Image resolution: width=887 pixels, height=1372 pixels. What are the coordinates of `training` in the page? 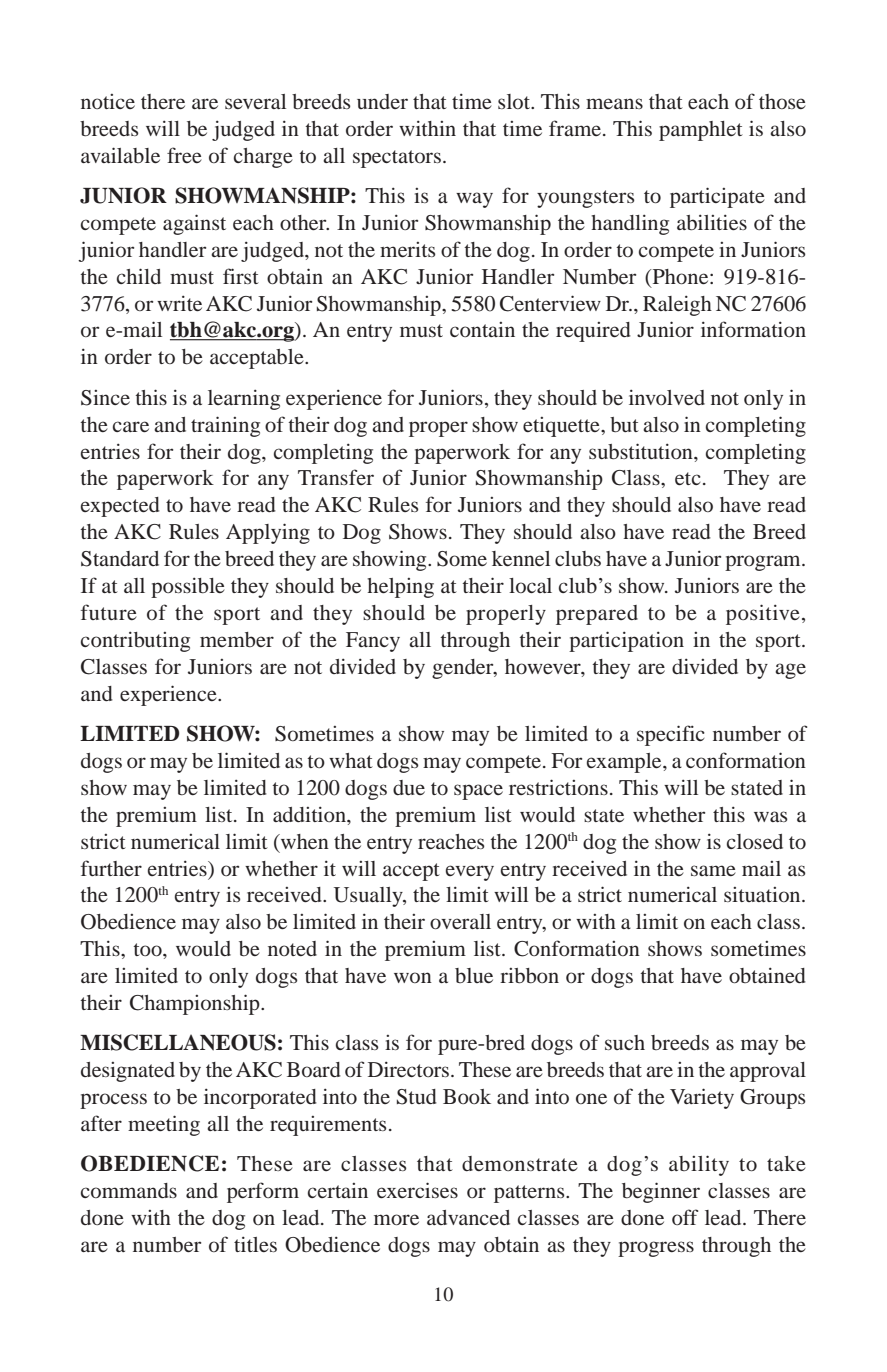 It's located at (225, 426).
